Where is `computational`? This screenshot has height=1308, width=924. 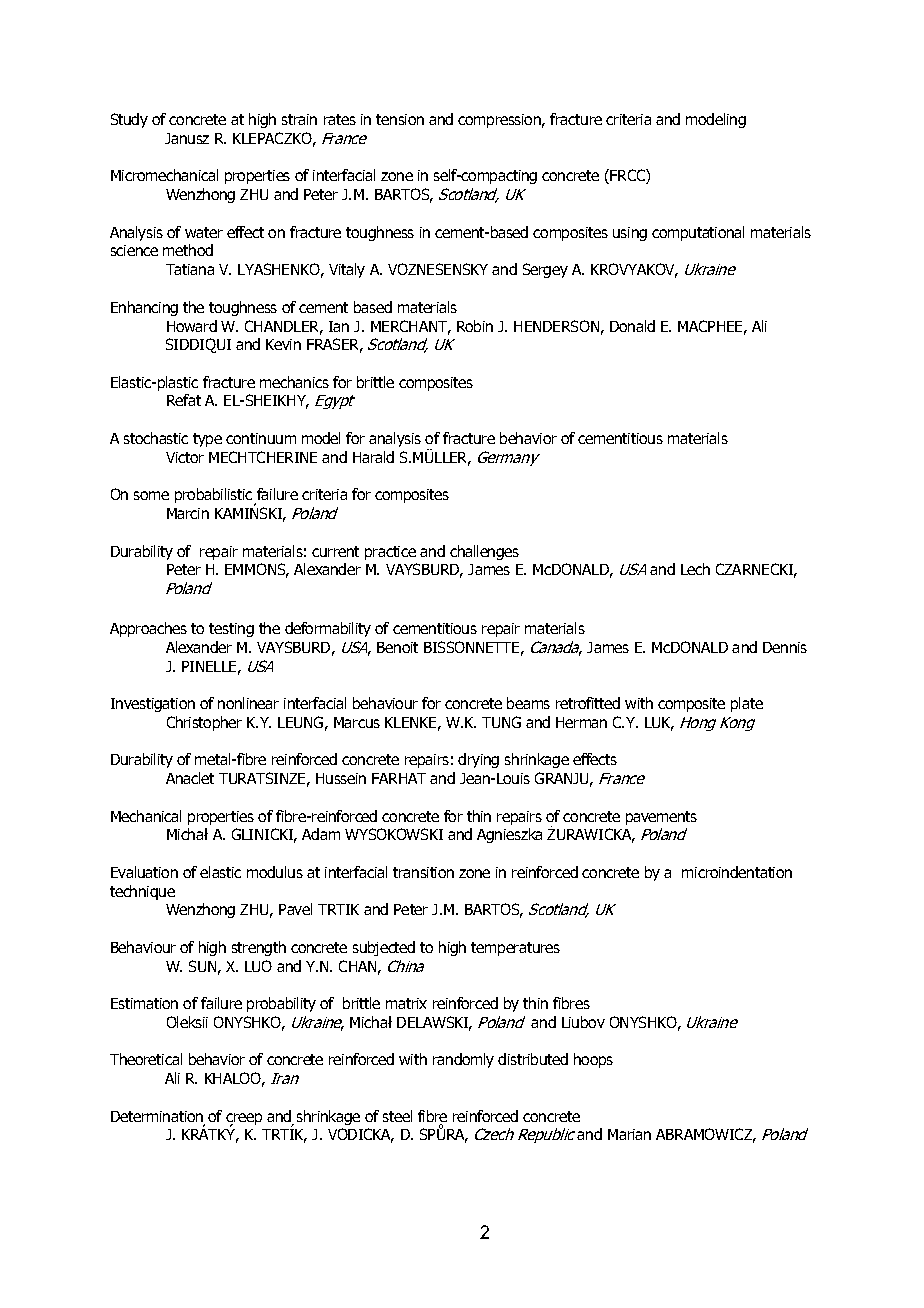 computational is located at coordinates (698, 233).
